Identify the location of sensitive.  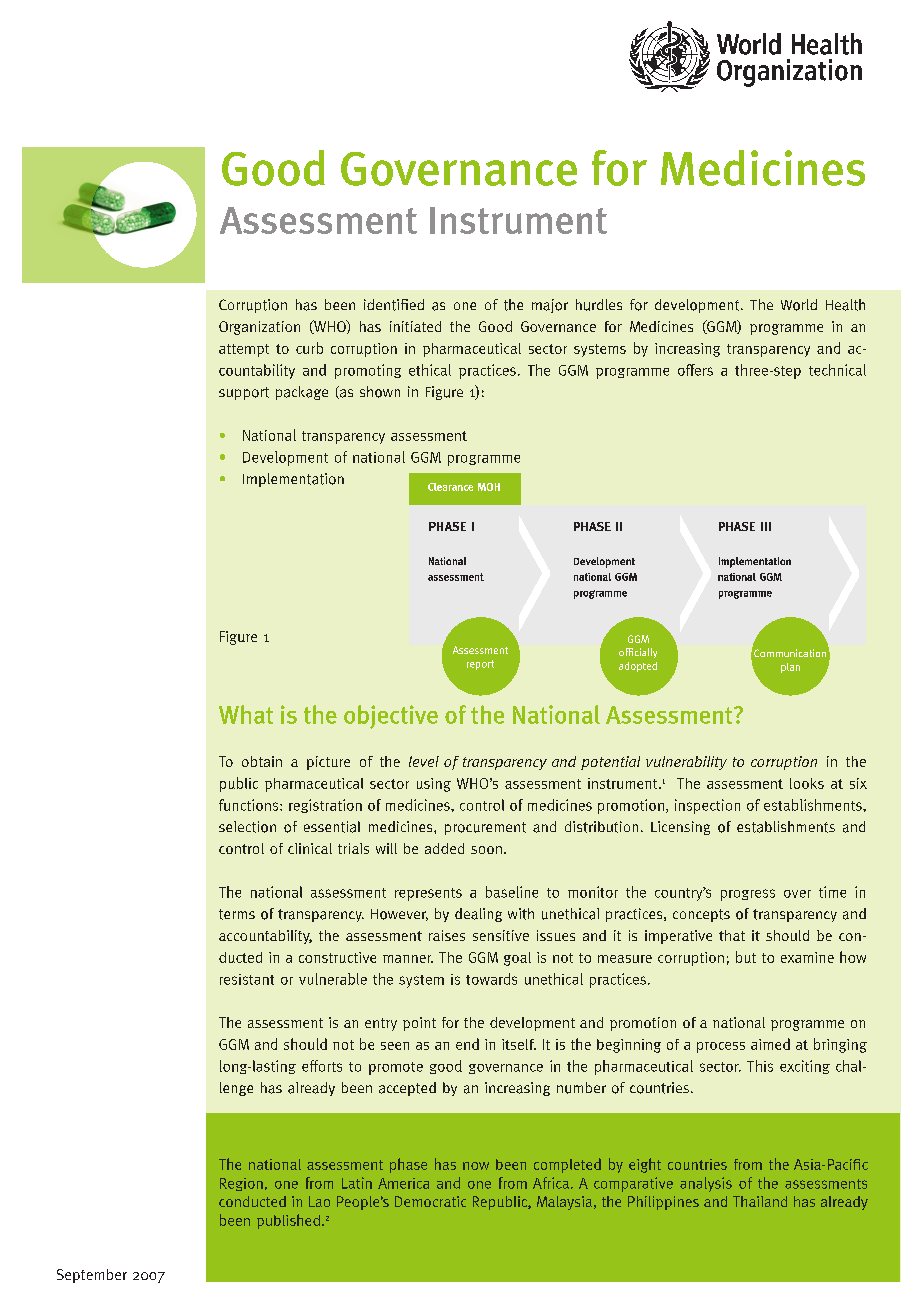
(501, 935).
